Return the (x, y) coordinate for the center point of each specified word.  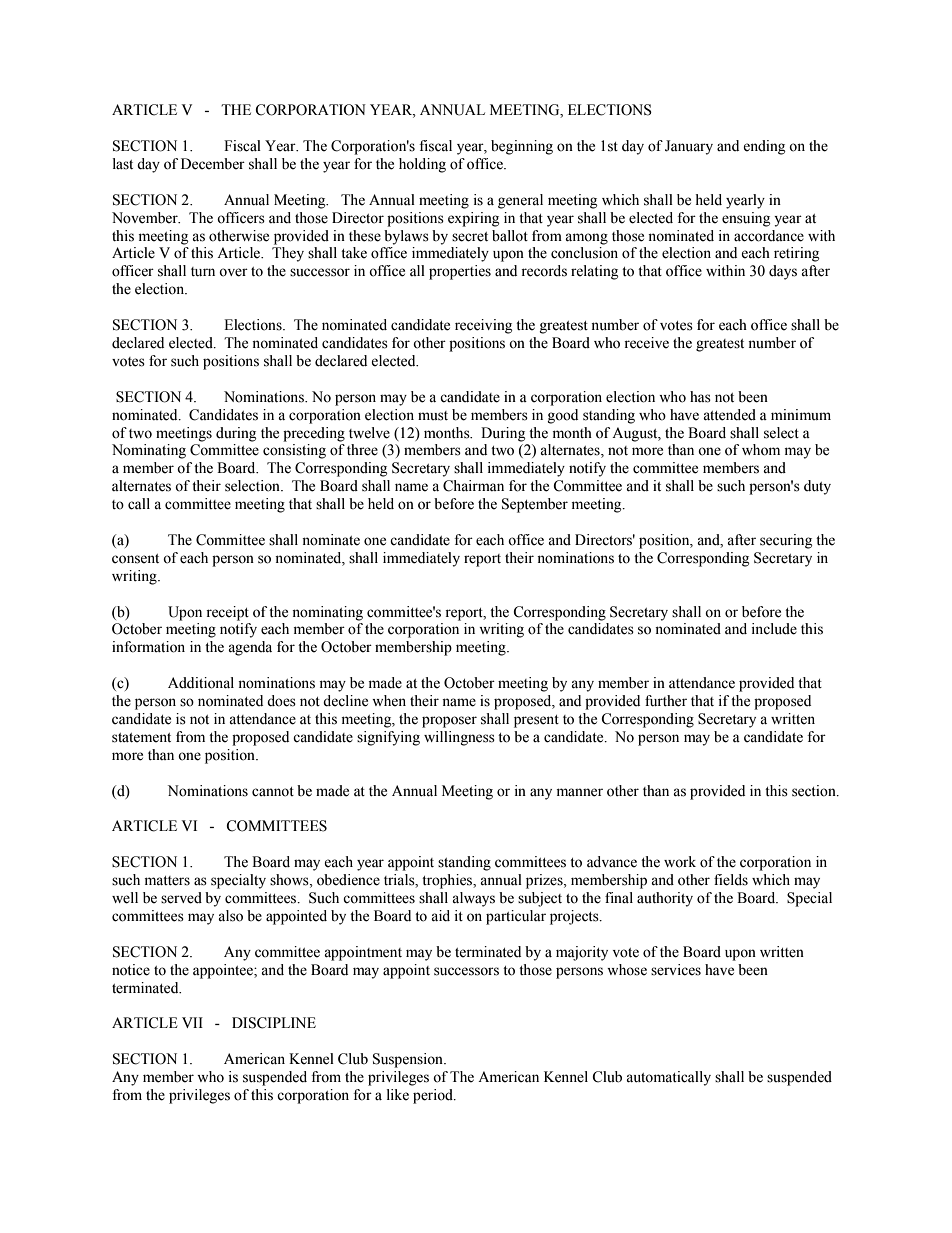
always (473, 899)
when (389, 701)
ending (764, 147)
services (676, 970)
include (774, 629)
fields (731, 880)
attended (729, 415)
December (213, 164)
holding (422, 165)
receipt (227, 613)
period (434, 1096)
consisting (294, 451)
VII (192, 1022)
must (433, 416)
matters (167, 881)
